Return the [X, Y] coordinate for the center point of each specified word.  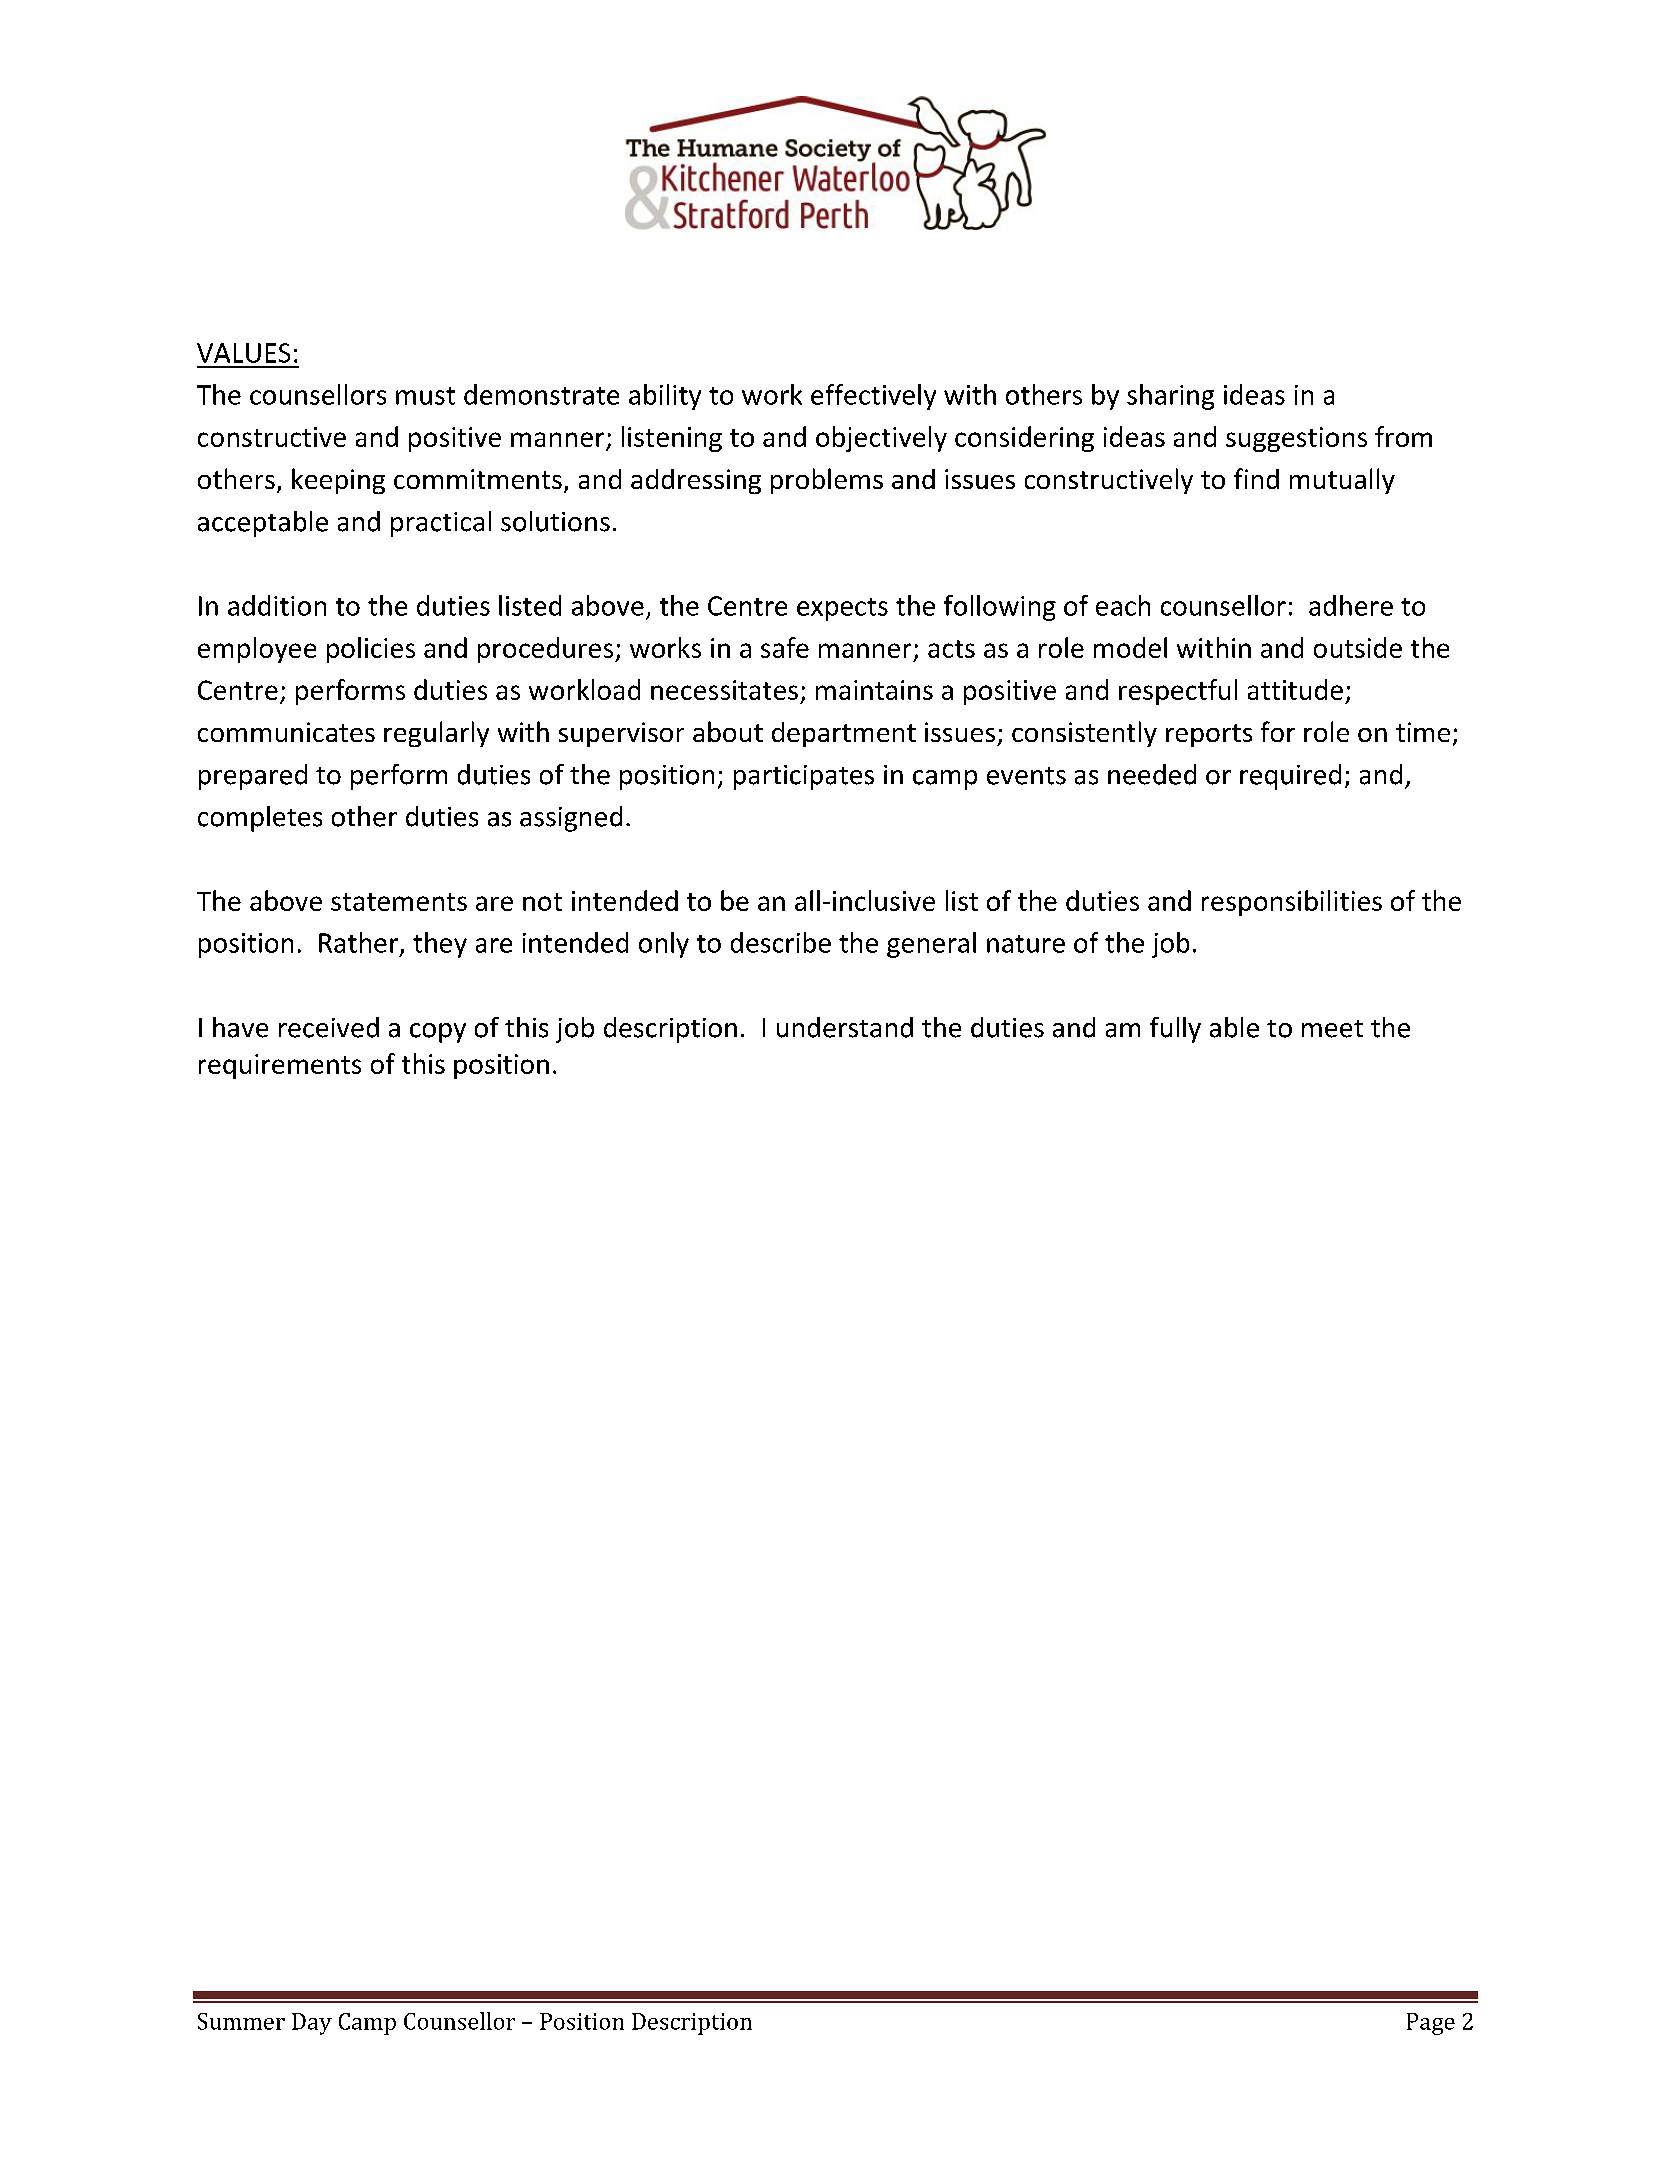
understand [845, 1027]
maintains [874, 690]
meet [1332, 1029]
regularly [436, 734]
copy [438, 1033]
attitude [1295, 689]
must [425, 396]
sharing [1170, 397]
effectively [873, 397]
